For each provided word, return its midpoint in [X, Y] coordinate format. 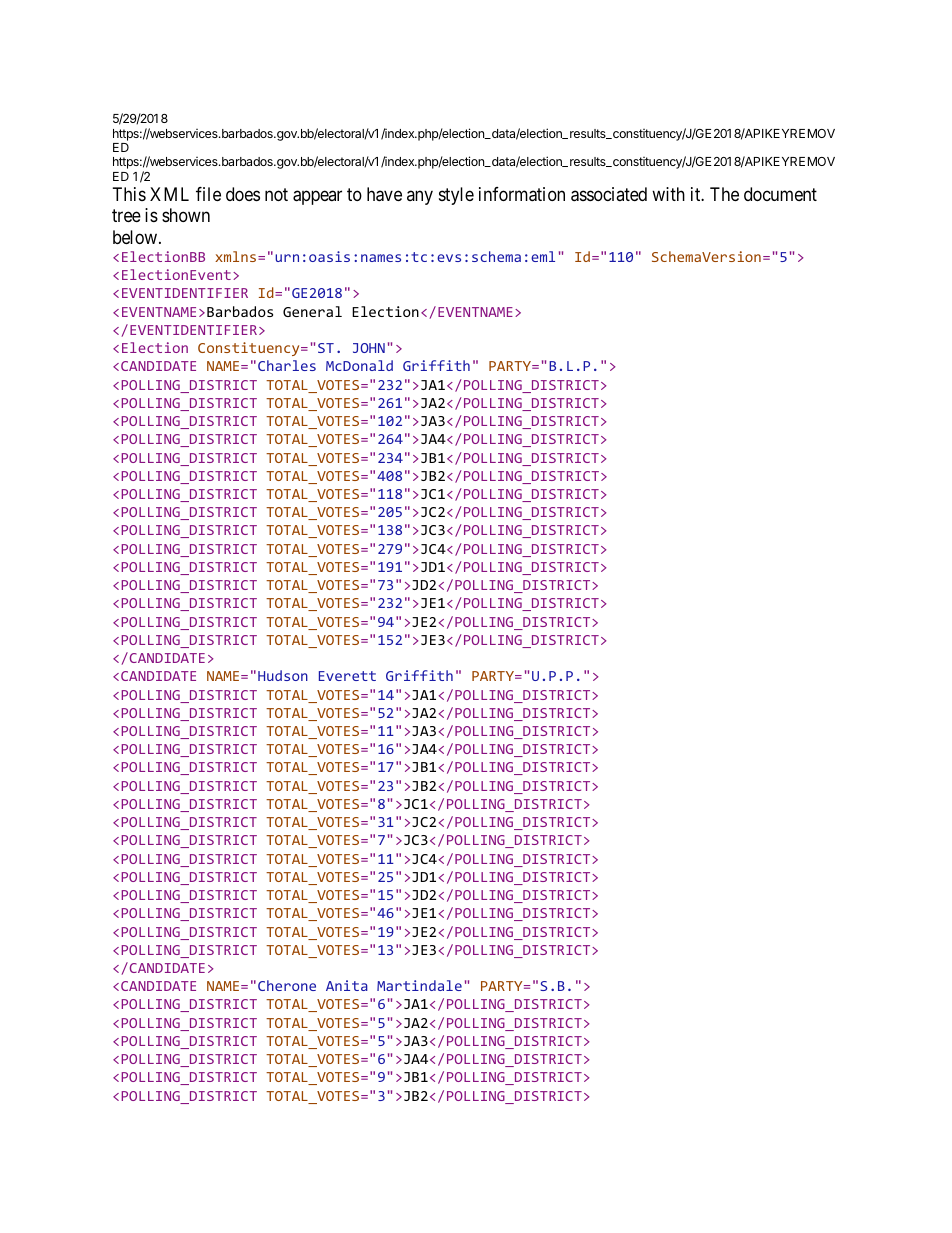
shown [186, 215]
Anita [347, 985]
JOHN [369, 348]
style [456, 196]
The [724, 194]
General [312, 311]
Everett [347, 676]
